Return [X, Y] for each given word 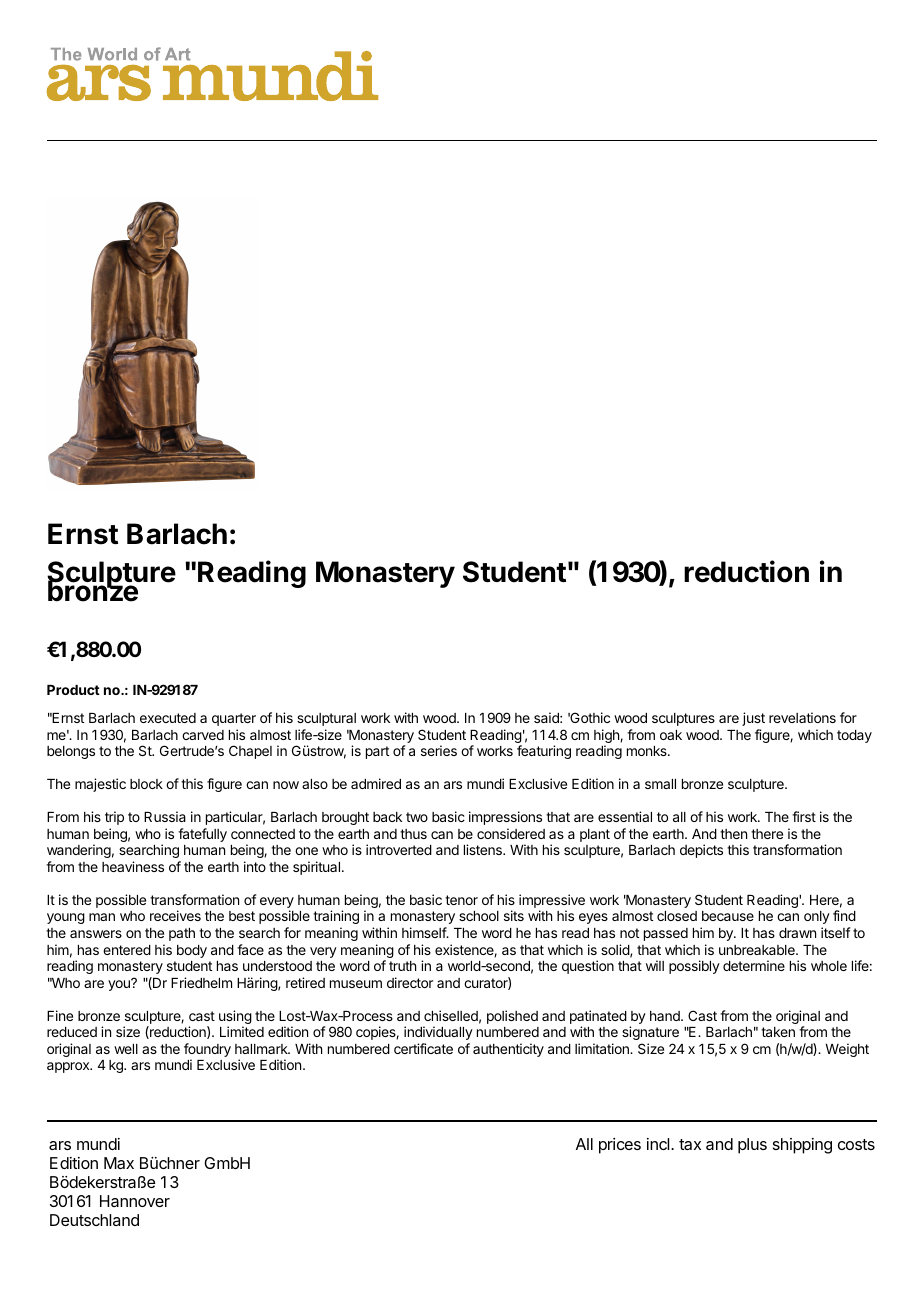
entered [127, 950]
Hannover [135, 1201]
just [753, 719]
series [439, 750]
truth [402, 966]
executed [168, 718]
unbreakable [758, 950]
